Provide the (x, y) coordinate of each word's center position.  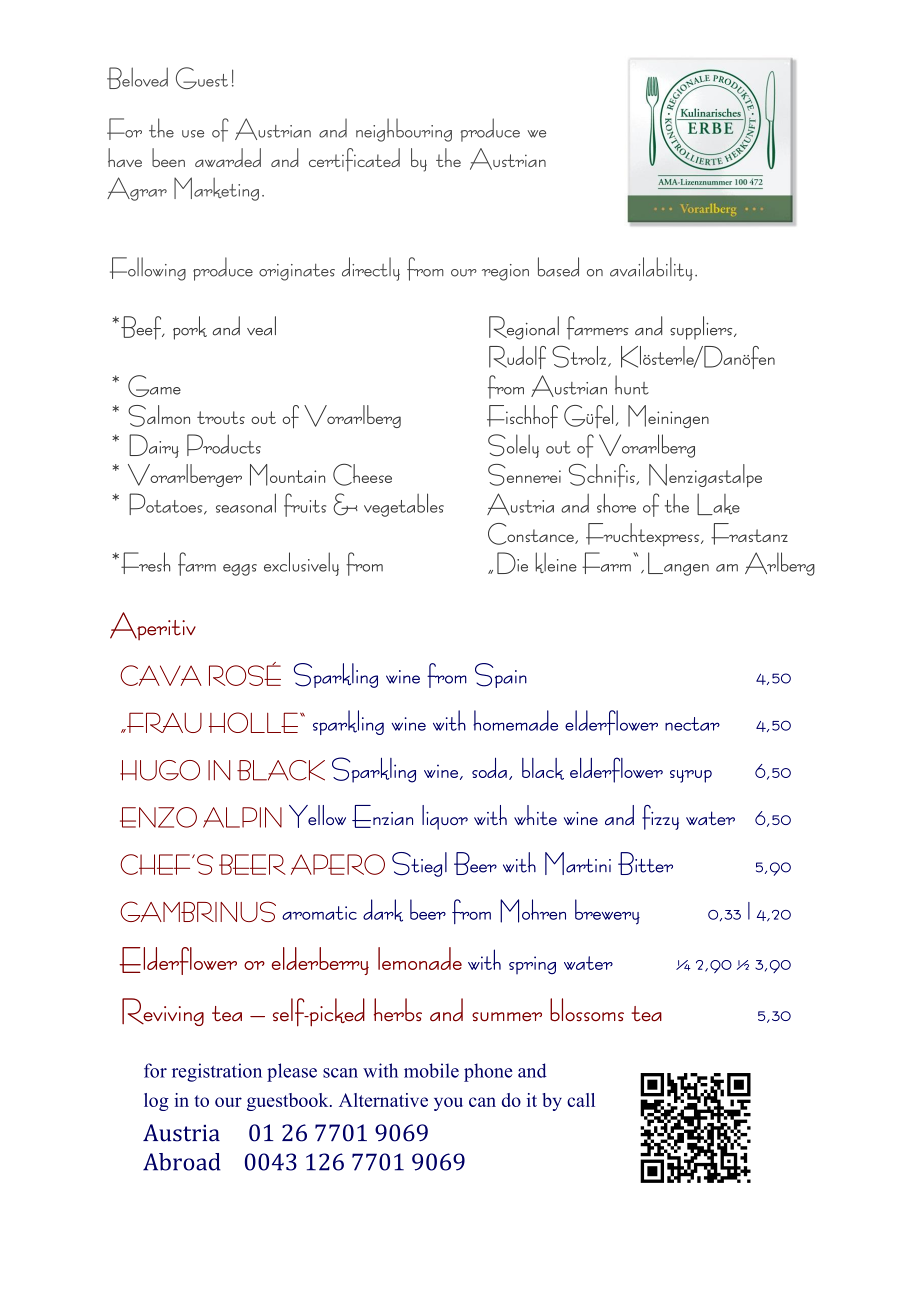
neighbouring (404, 130)
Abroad (182, 1162)
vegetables (404, 505)
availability (651, 269)
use (193, 134)
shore (616, 503)
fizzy (660, 817)
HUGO (160, 770)
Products (224, 445)
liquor (445, 817)
